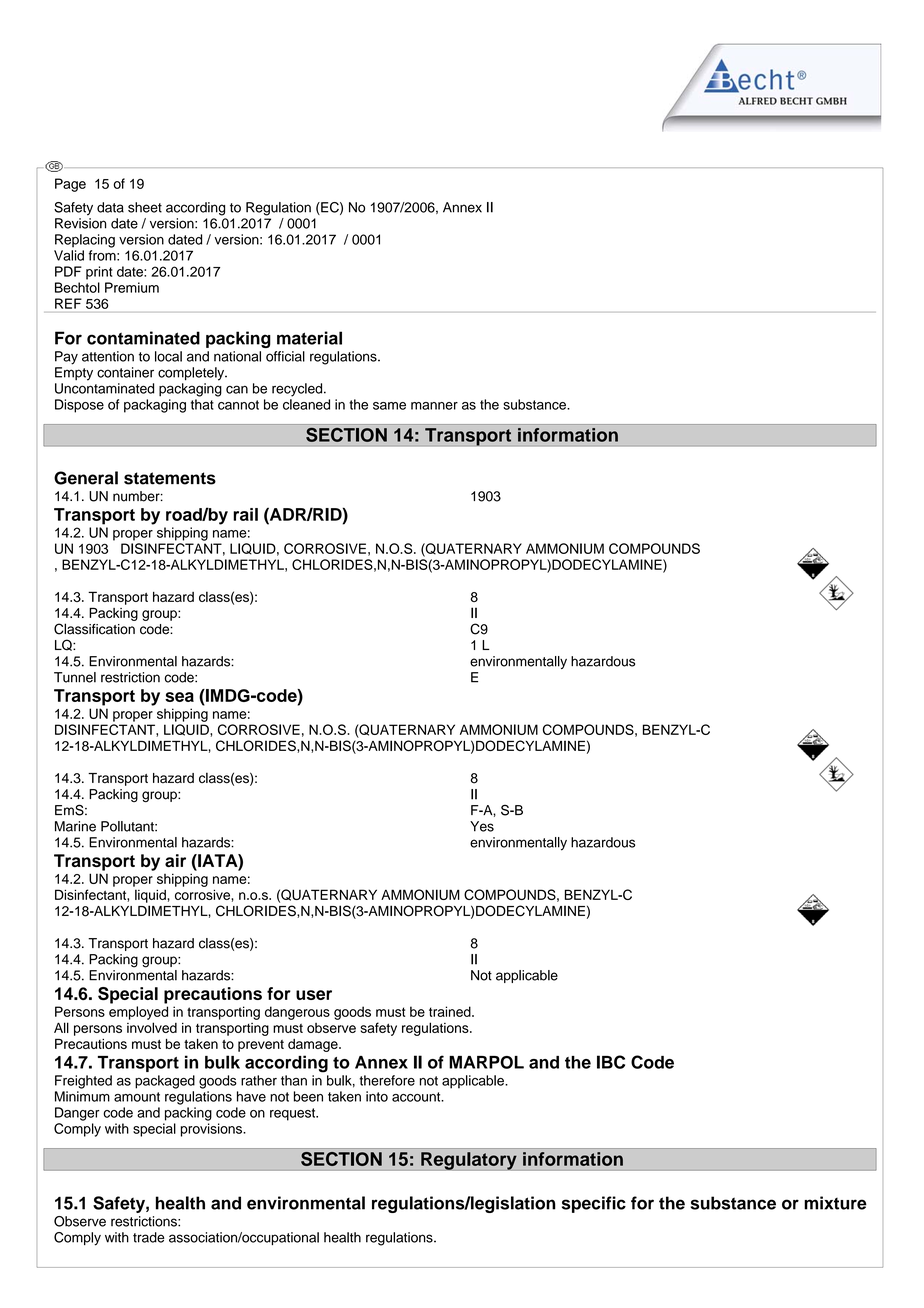 This screenshot has width=924, height=1308. Describe the element at coordinates (611, 1062) in the screenshot. I see `IBC` at that location.
